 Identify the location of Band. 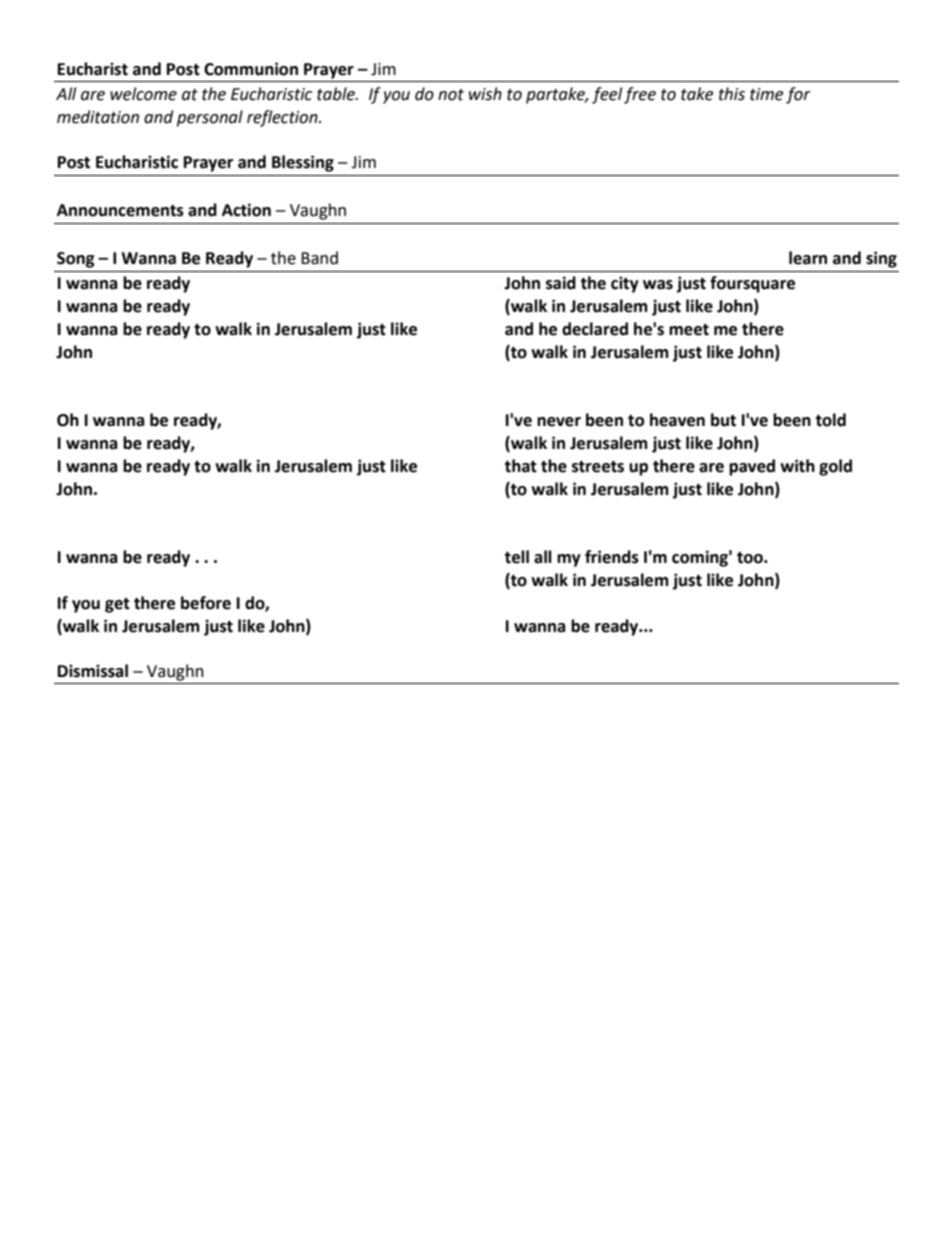
(319, 258).
